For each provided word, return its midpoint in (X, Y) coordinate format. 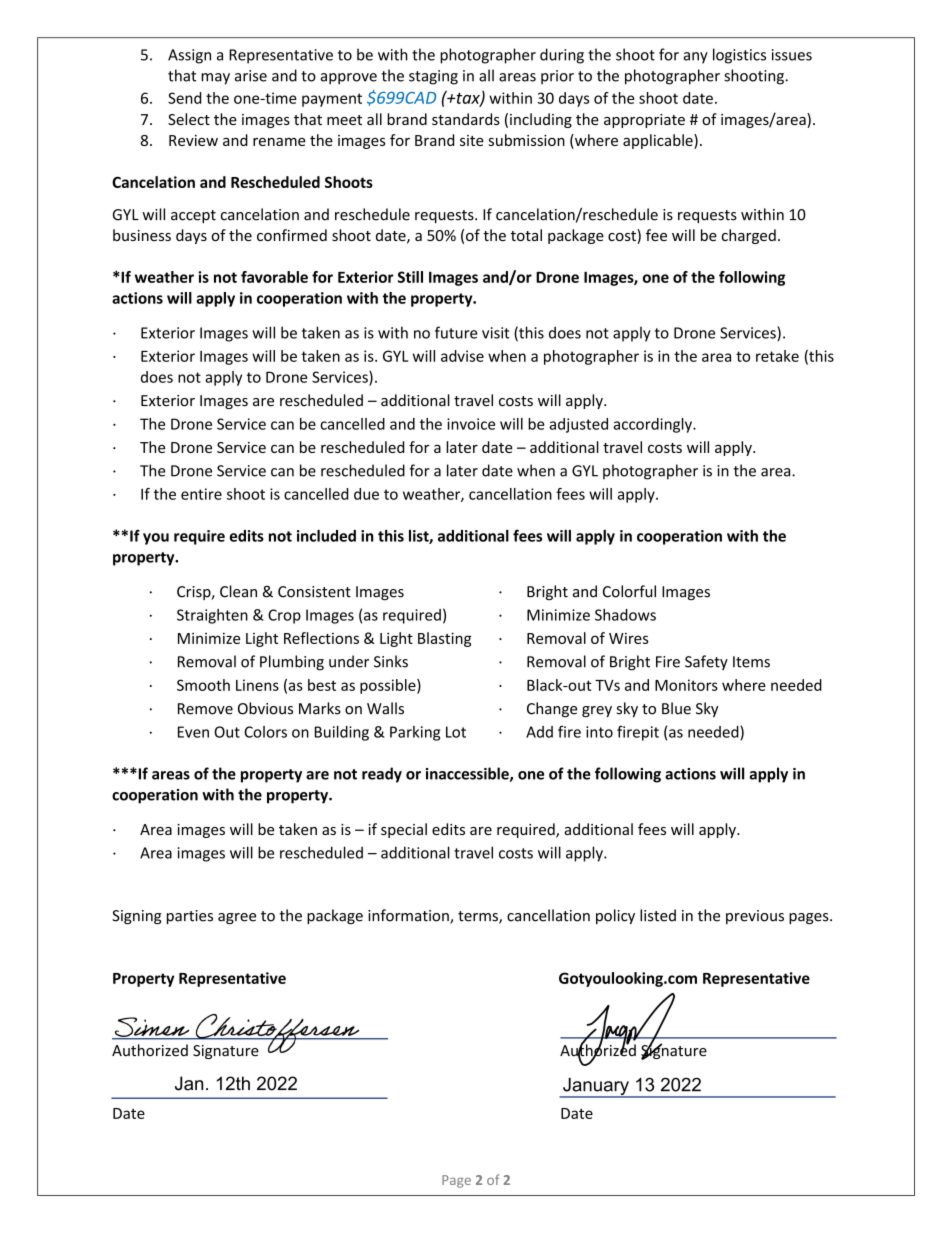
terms (479, 917)
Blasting (444, 639)
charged (749, 236)
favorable (274, 277)
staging (433, 77)
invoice (471, 424)
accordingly (653, 425)
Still (410, 277)
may (215, 79)
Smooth (203, 685)
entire (201, 494)
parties (190, 917)
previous (755, 917)
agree (237, 918)
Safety (706, 662)
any (696, 58)
